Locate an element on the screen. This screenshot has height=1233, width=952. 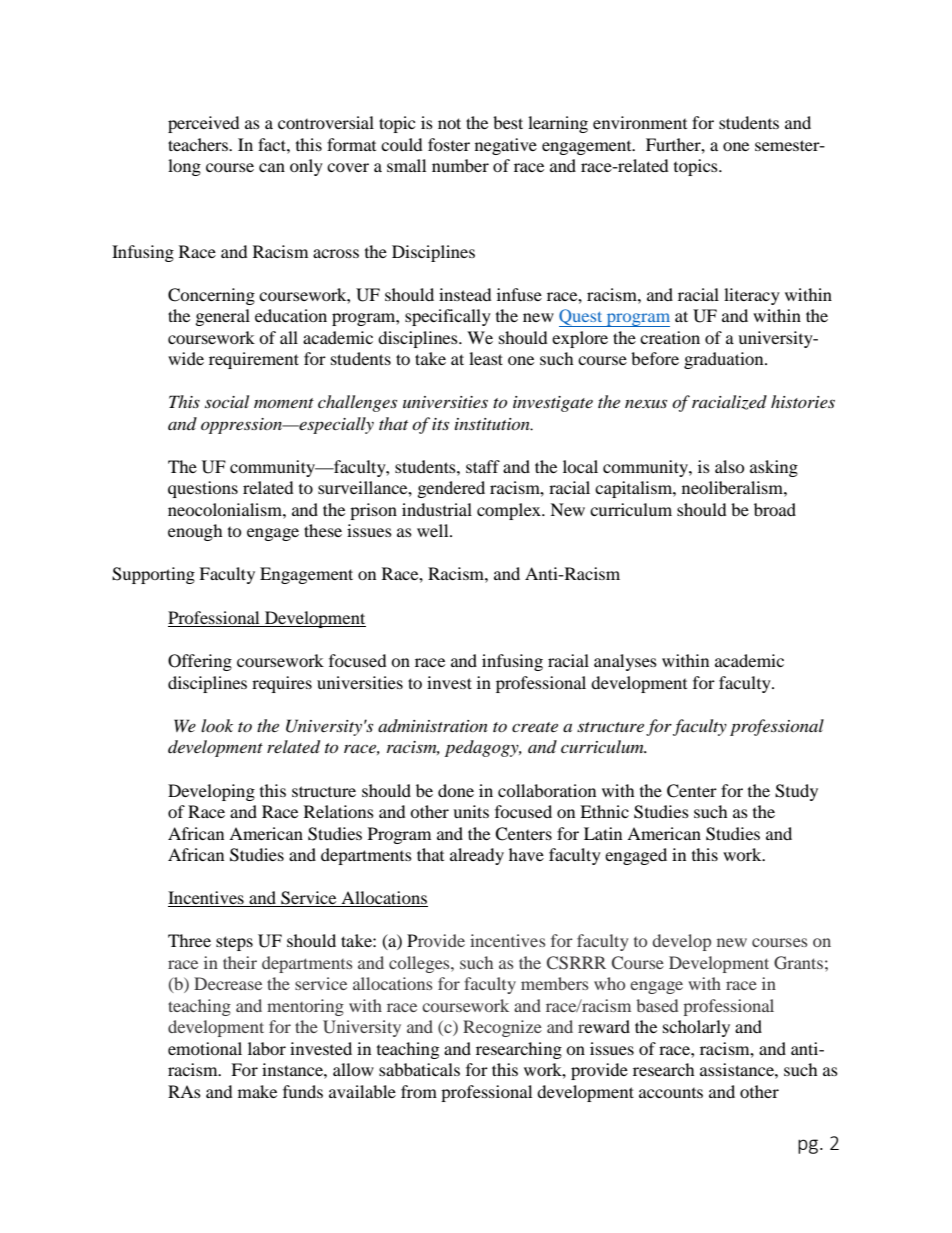
teachers is located at coordinates (199, 144).
